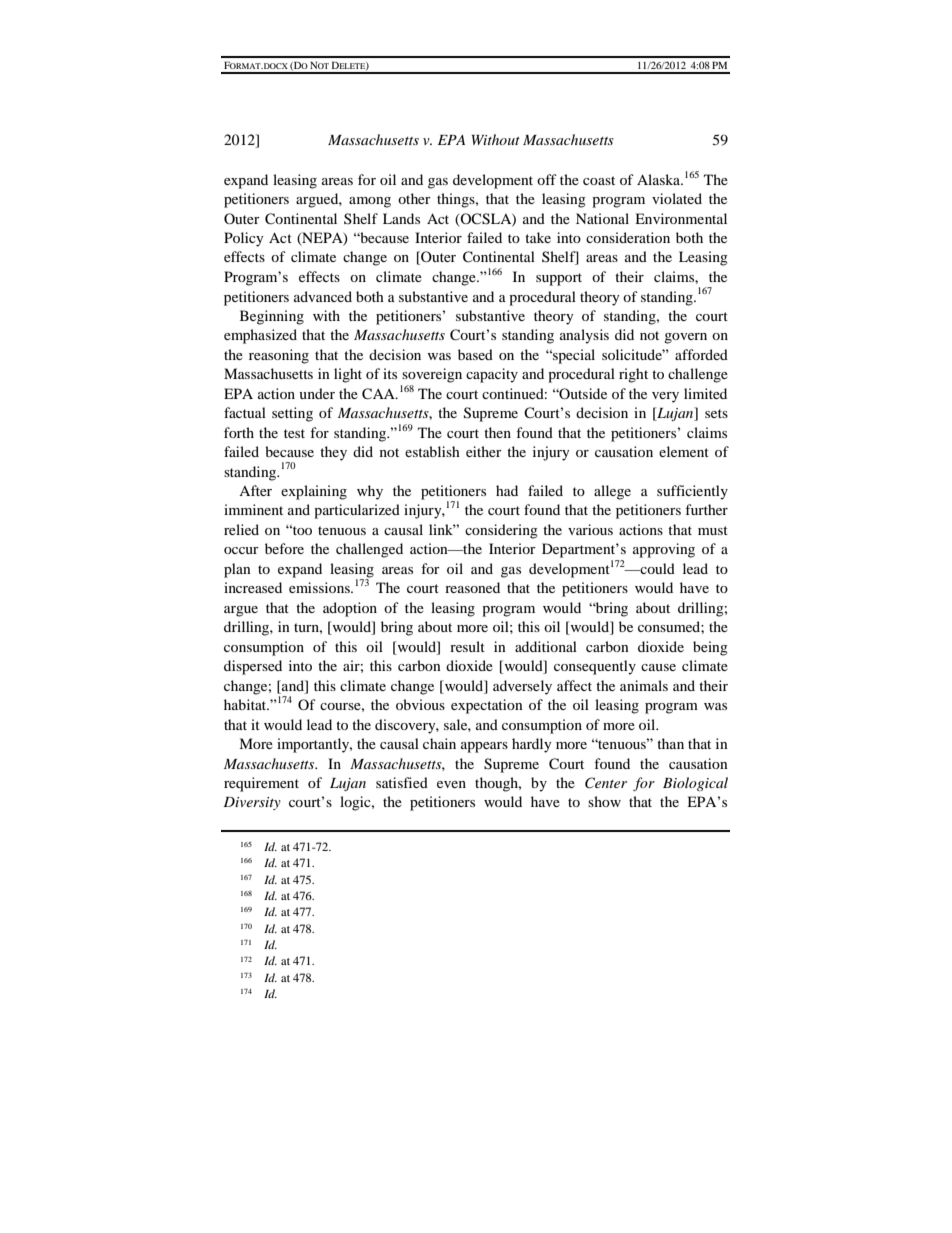 This page has width=952, height=1233. I want to click on had, so click(507, 490).
